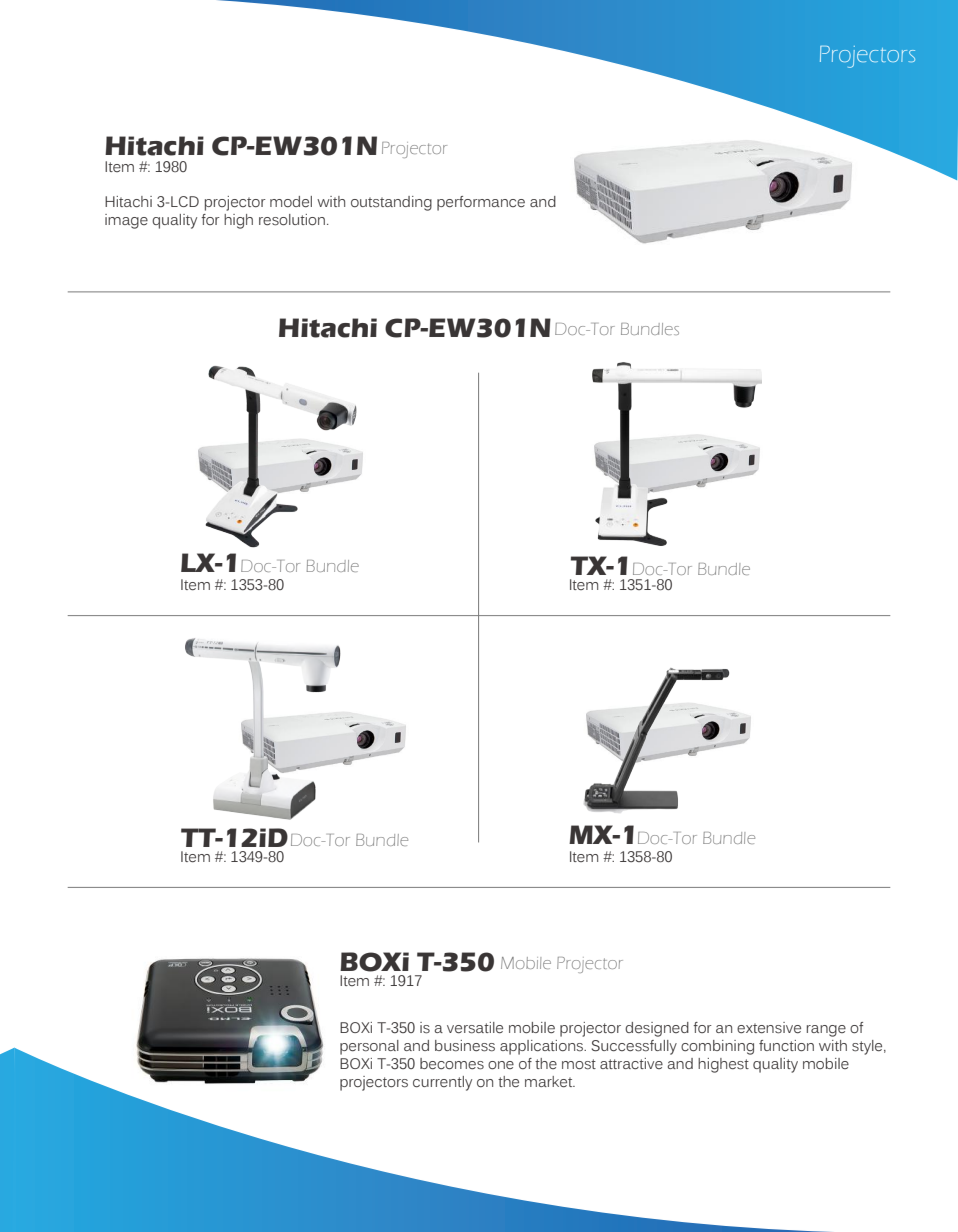 This screenshot has width=958, height=1232. Describe the element at coordinates (475, 1028) in the screenshot. I see `versatile` at that location.
